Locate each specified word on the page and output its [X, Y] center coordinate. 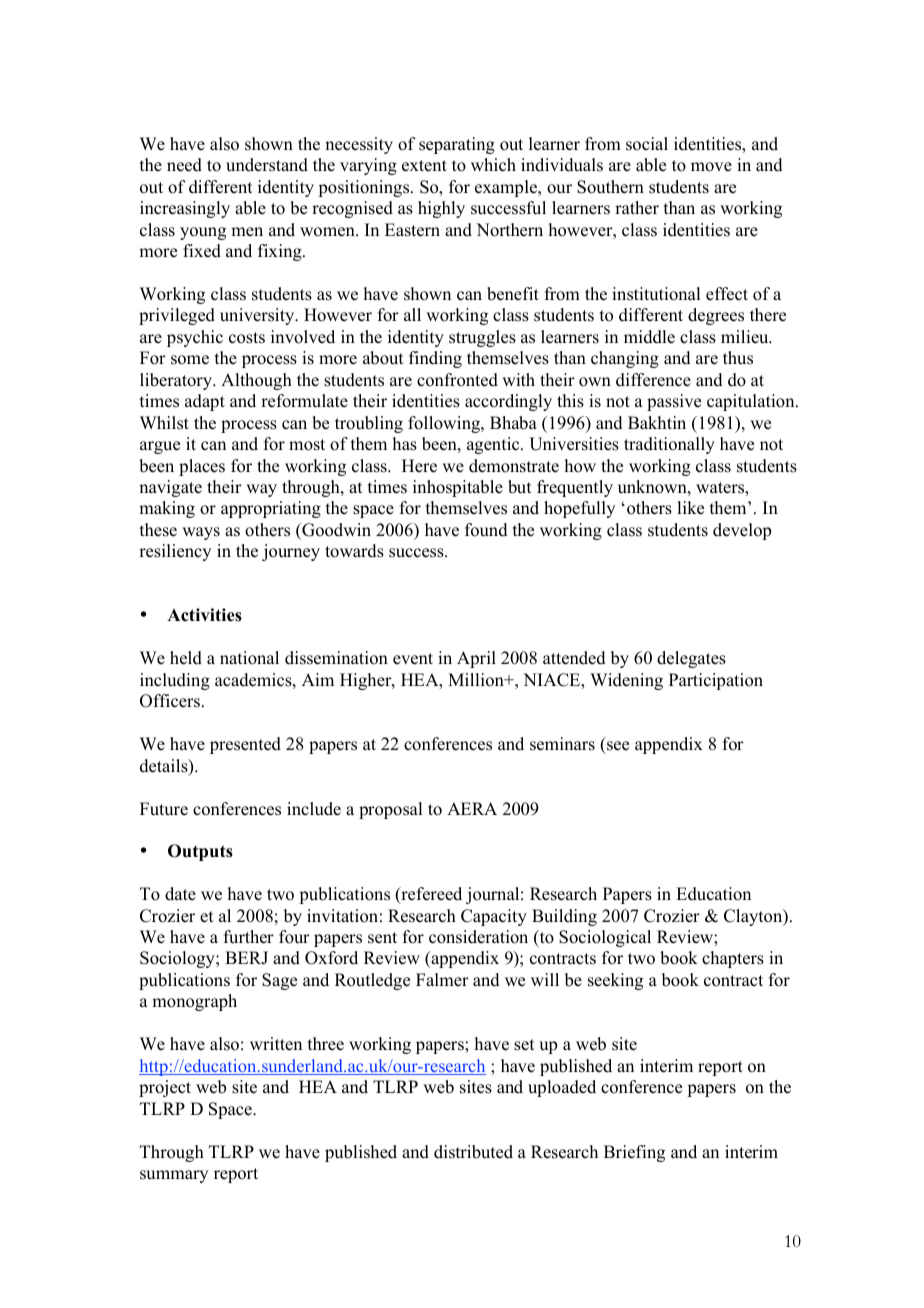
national [249, 658]
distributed [473, 1152]
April [476, 659]
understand [267, 165]
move [711, 167]
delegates [691, 659]
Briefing [634, 1153]
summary [174, 1176]
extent [424, 166]
